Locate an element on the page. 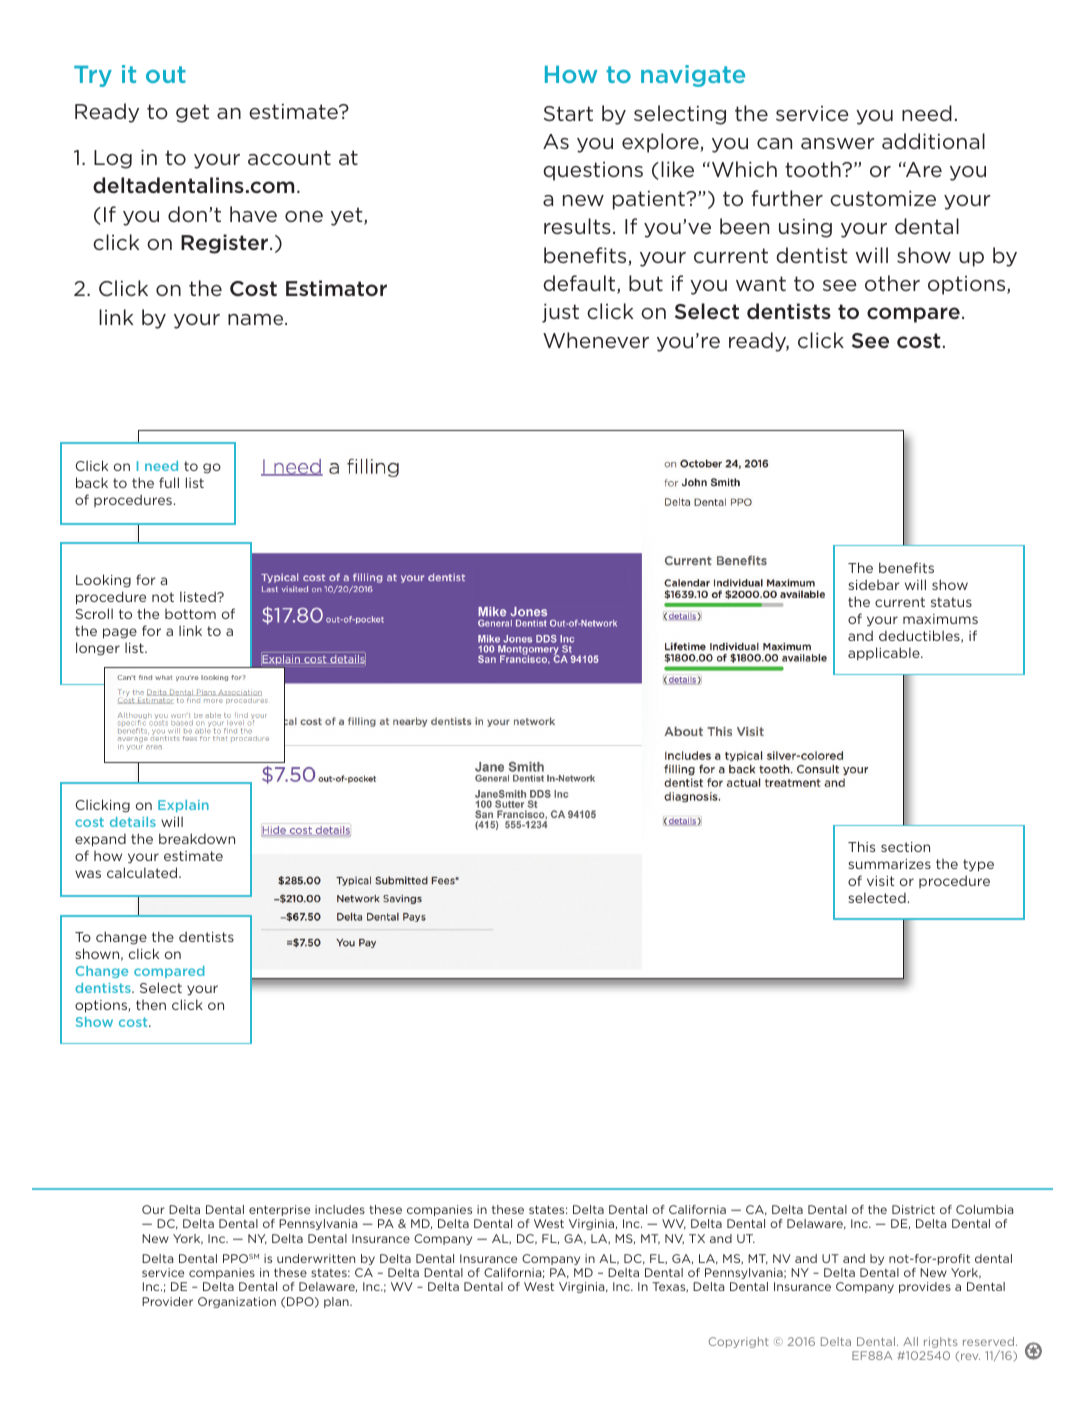  sidebar is located at coordinates (874, 584).
